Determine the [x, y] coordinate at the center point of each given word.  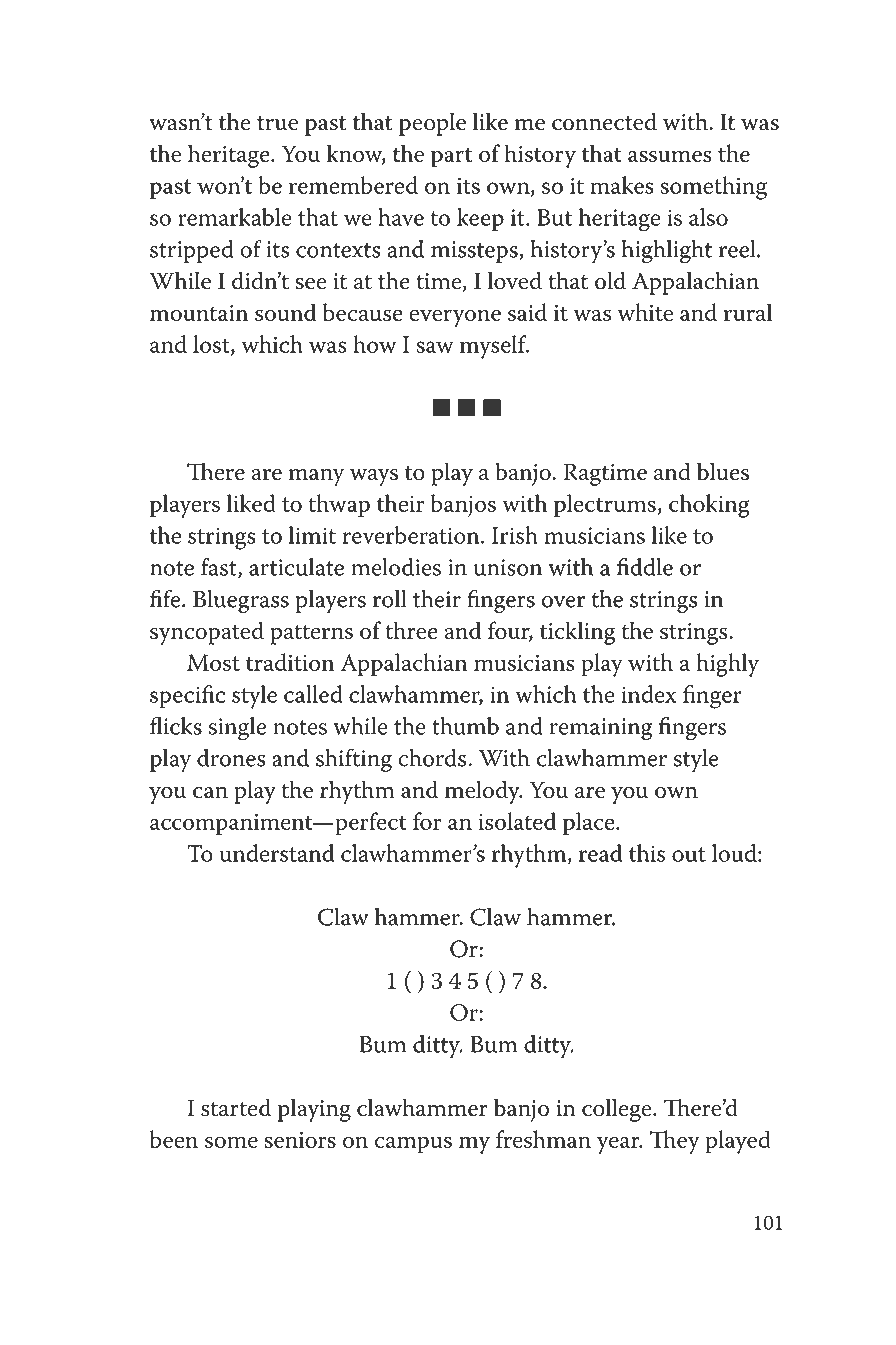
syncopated [207, 633]
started [236, 1107]
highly [728, 665]
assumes [670, 156]
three [411, 630]
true [277, 123]
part [452, 157]
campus [413, 1145]
